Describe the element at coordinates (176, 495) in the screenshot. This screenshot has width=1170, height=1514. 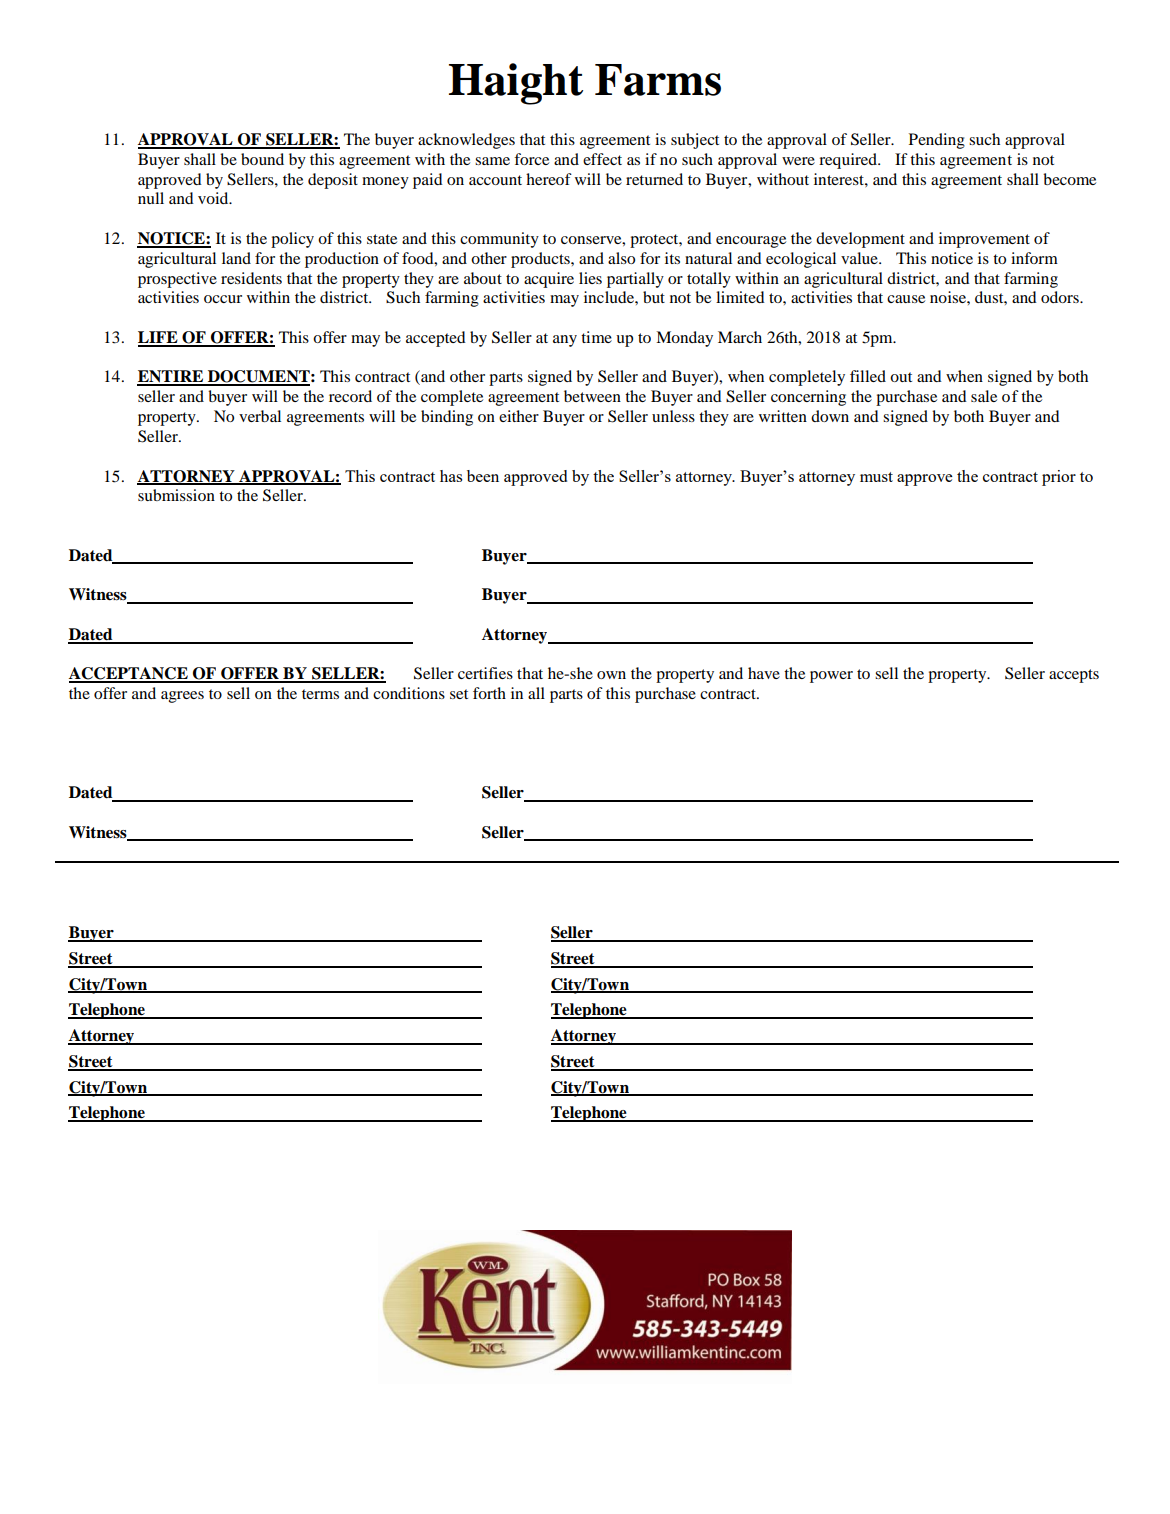
I see `submission` at that location.
